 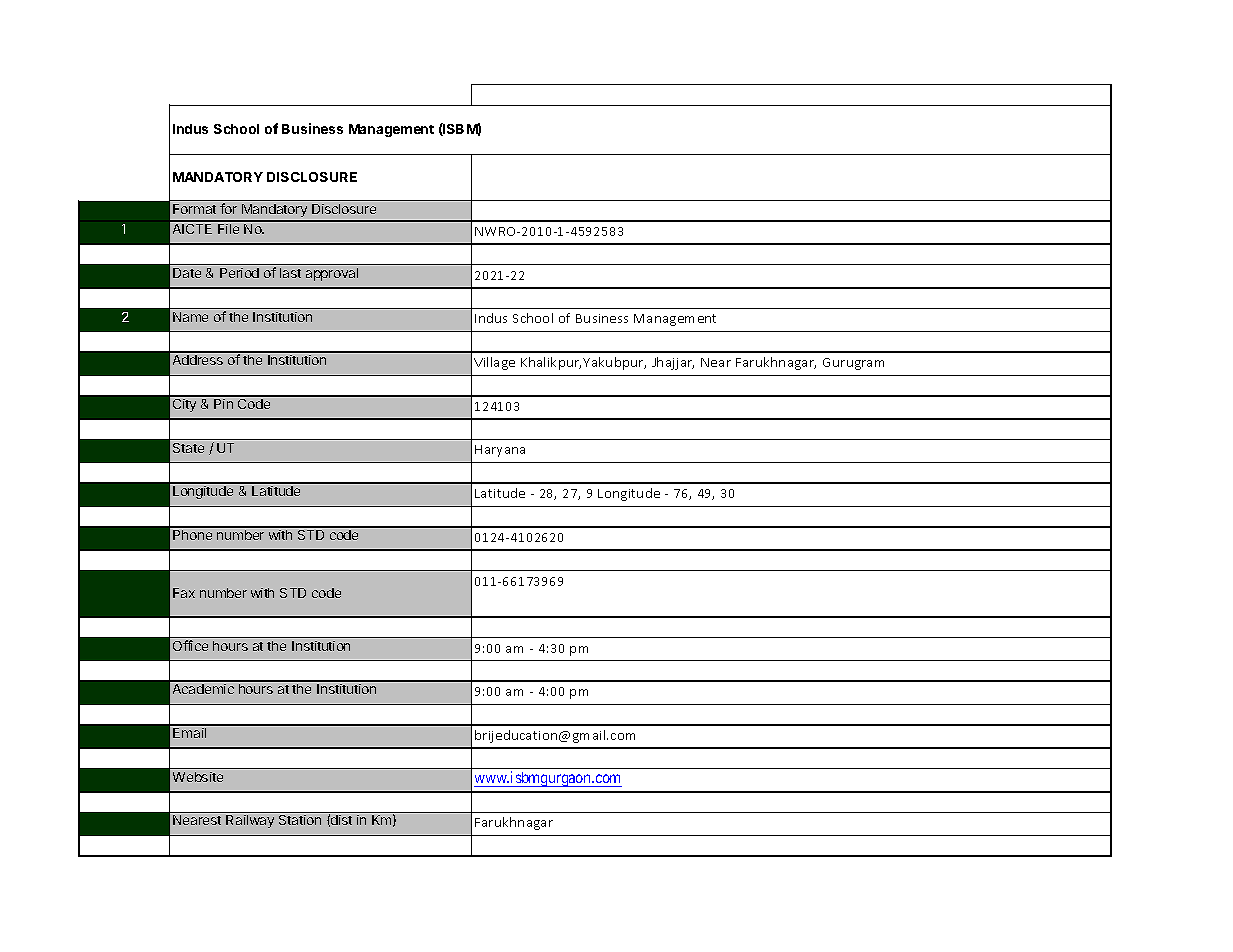 I want to click on Gurugram, so click(x=853, y=364).
